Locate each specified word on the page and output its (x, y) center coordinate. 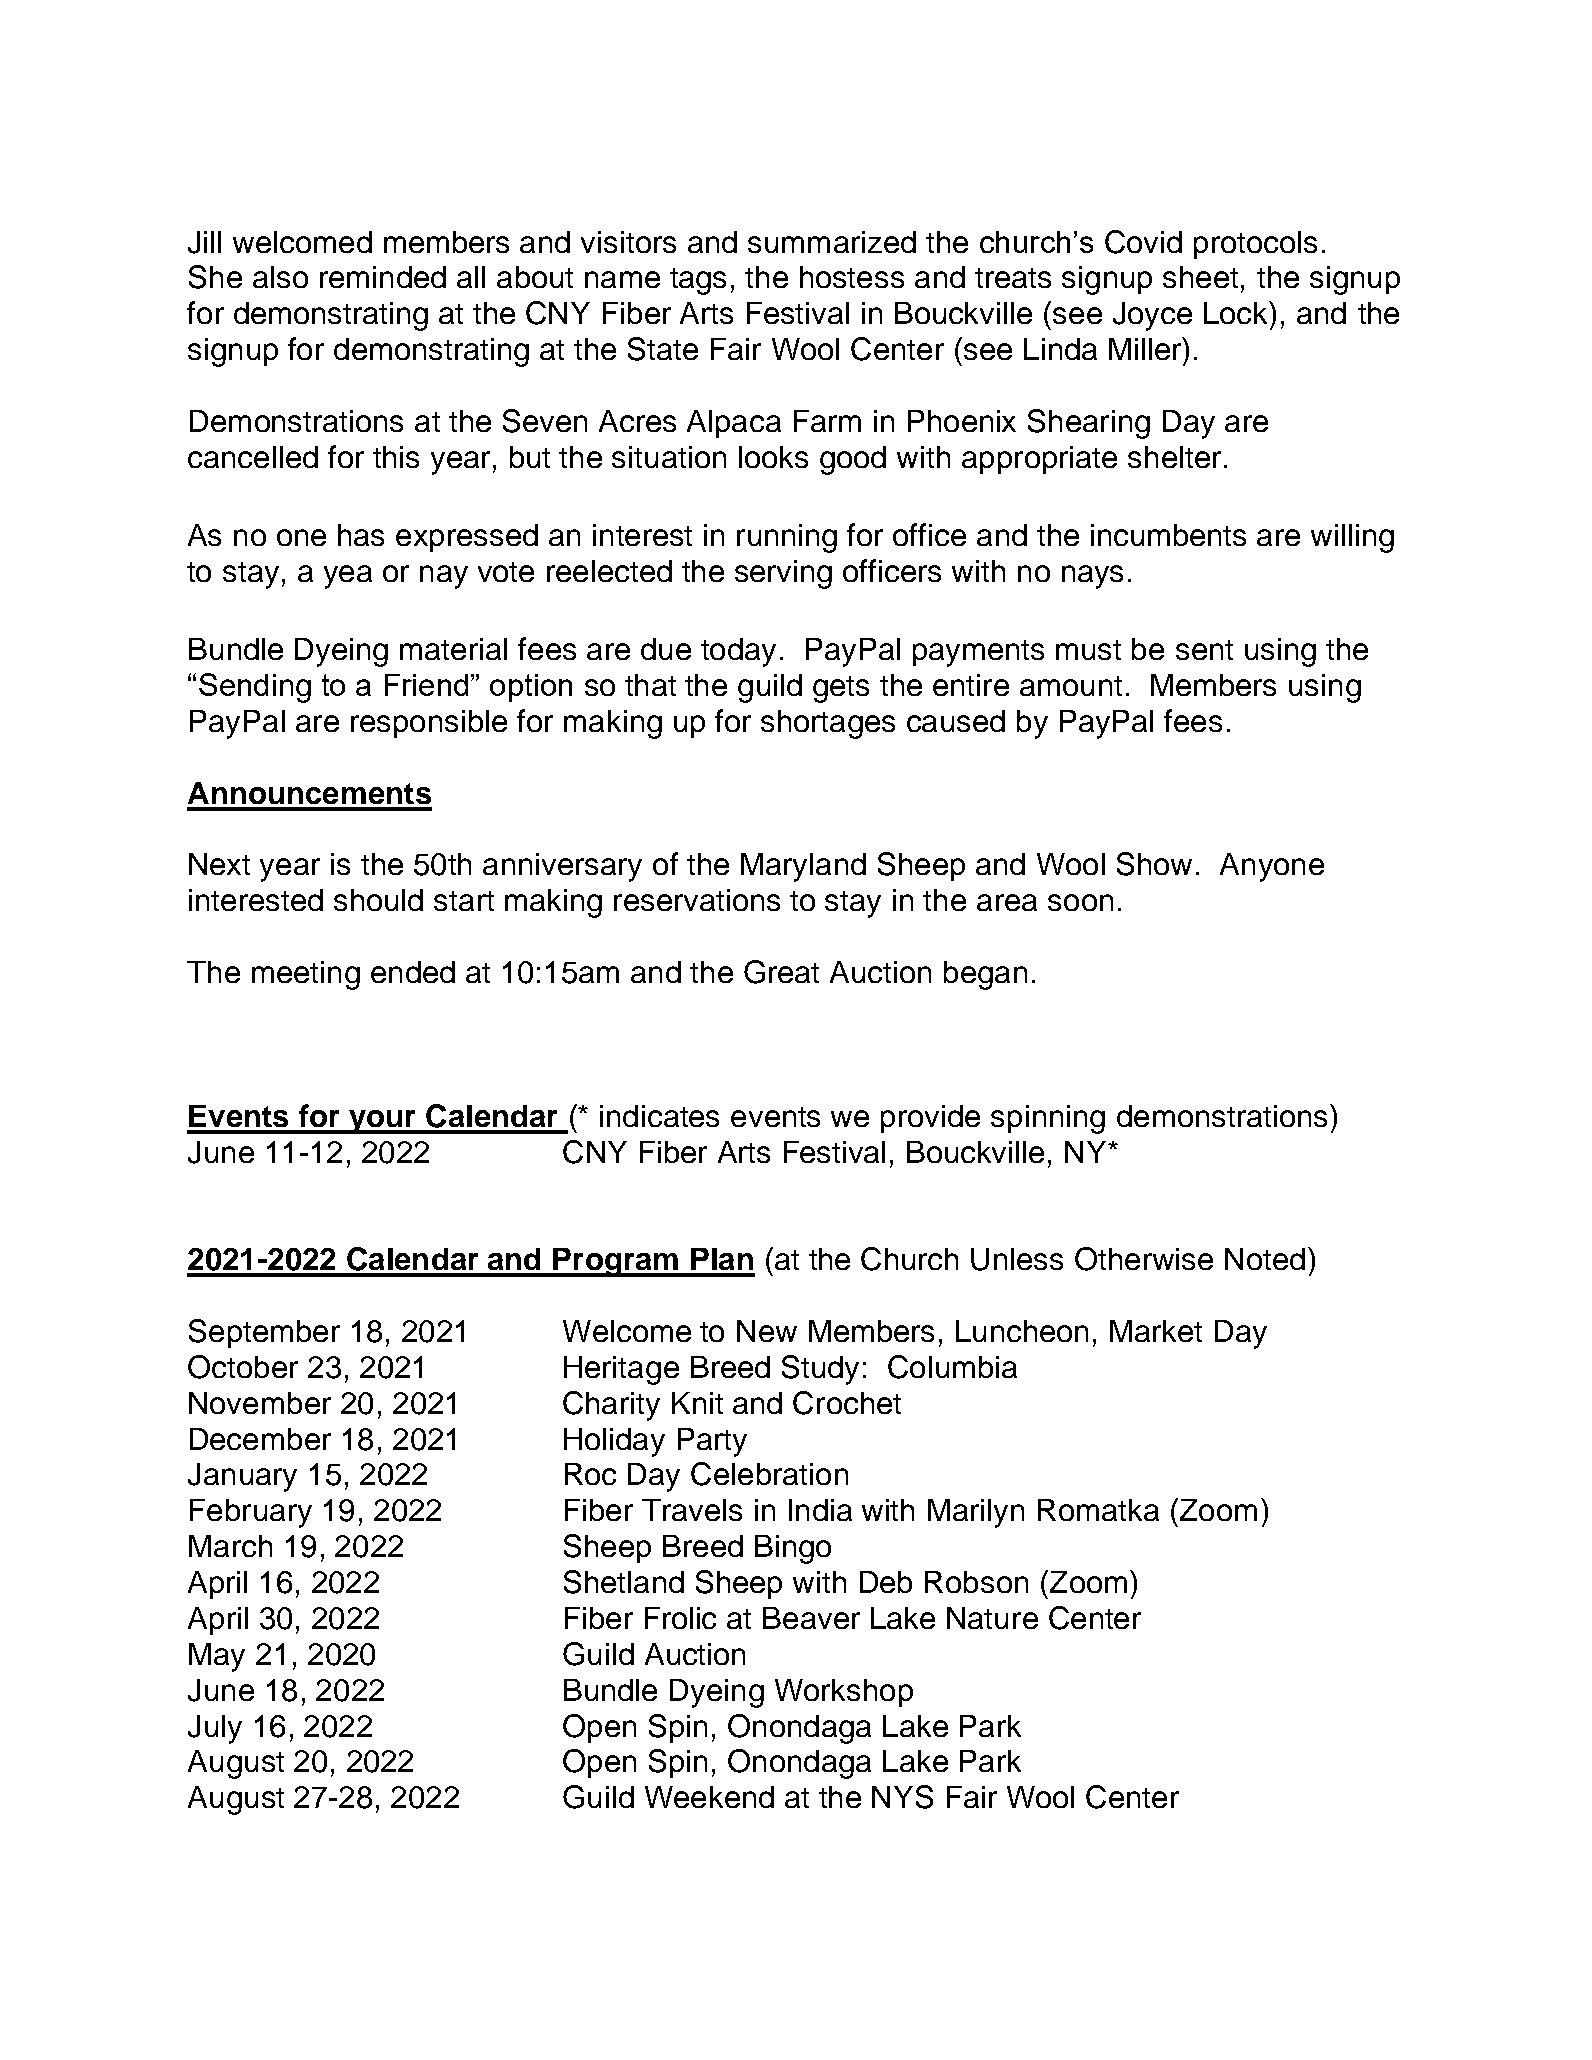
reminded (383, 277)
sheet (1200, 277)
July (215, 1729)
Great (781, 972)
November (260, 1403)
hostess (852, 277)
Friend (426, 685)
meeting (306, 975)
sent (1204, 650)
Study (820, 1370)
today (738, 652)
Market (1156, 1331)
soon (1080, 902)
